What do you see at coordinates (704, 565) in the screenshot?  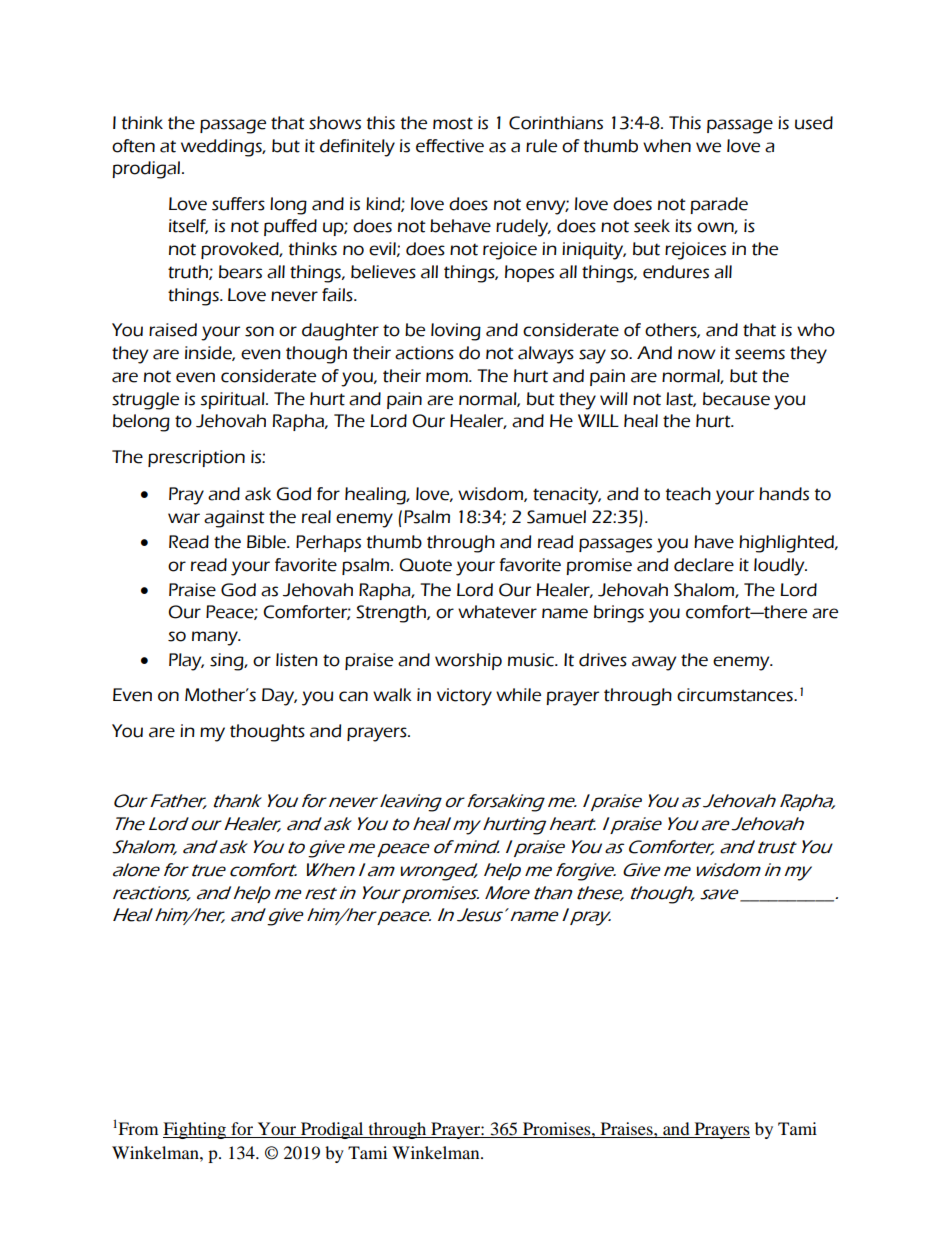 I see `declare` at bounding box center [704, 565].
